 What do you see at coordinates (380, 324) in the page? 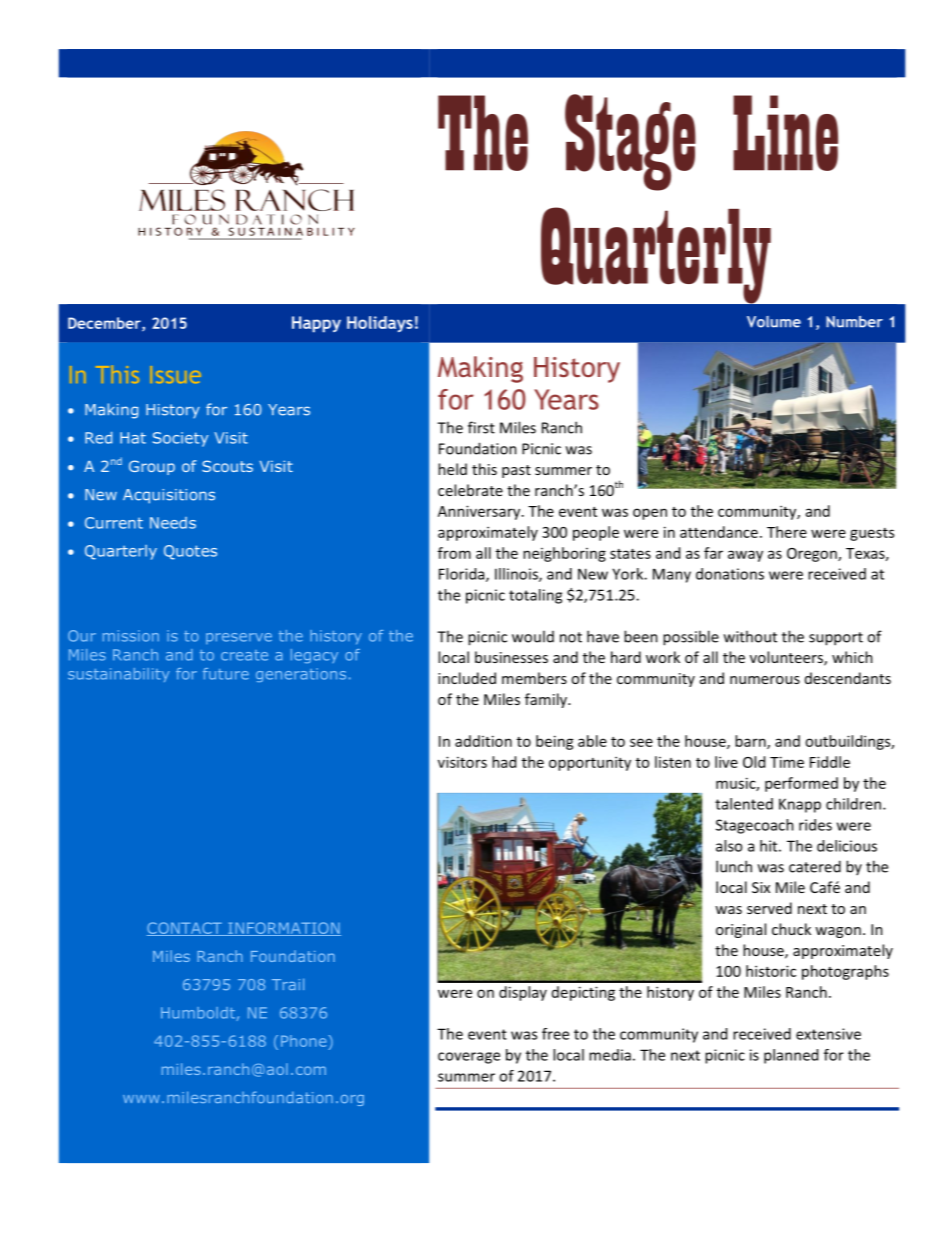
I see `Holidays` at bounding box center [380, 324].
